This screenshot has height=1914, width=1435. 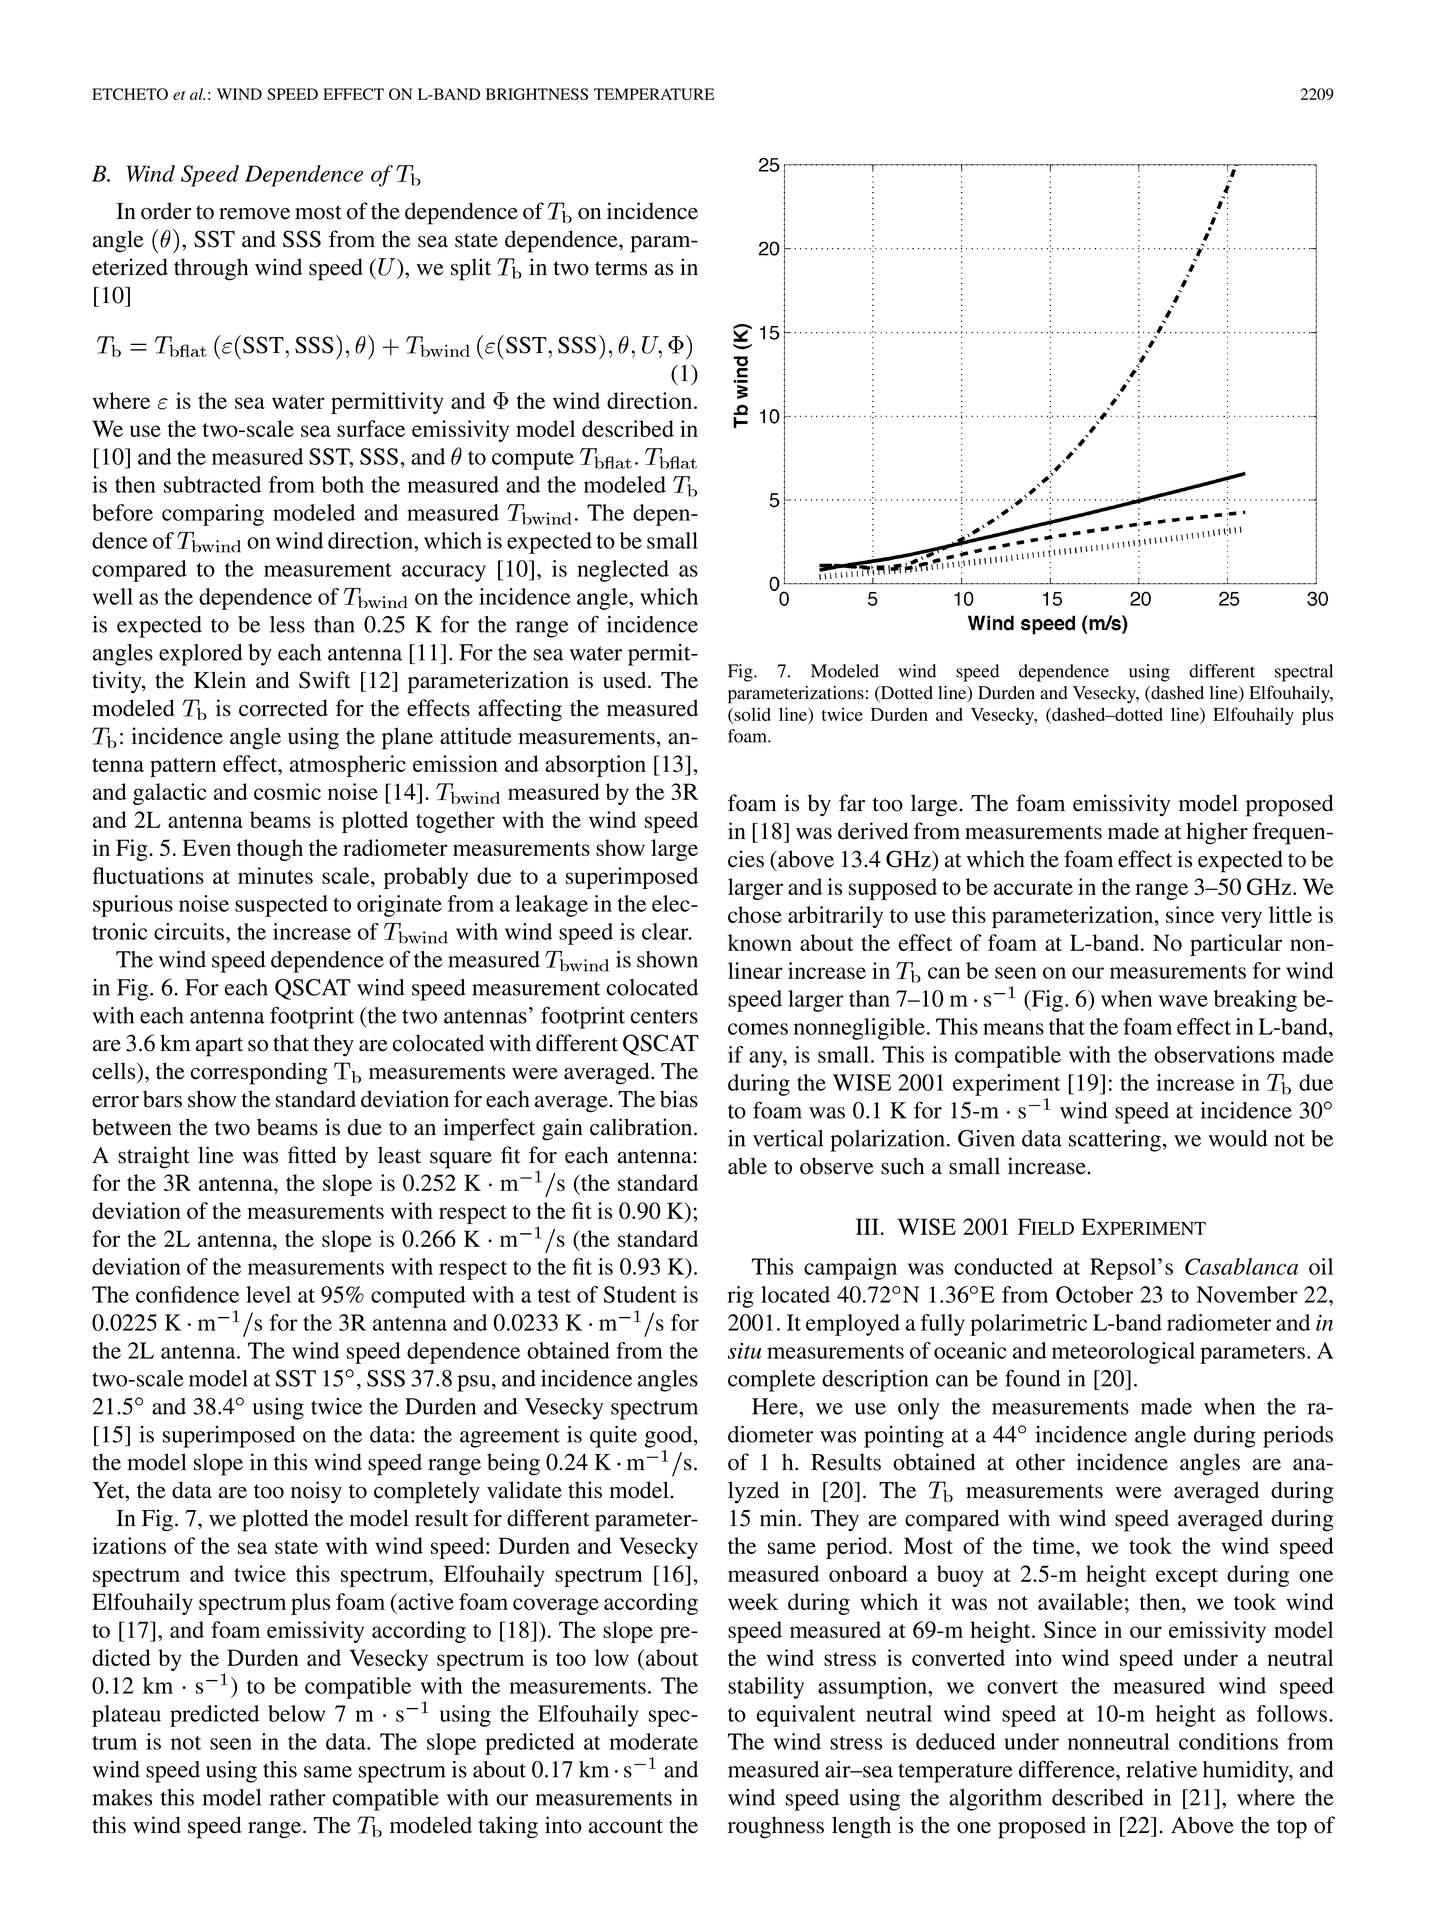 What do you see at coordinates (537, 94) in the screenshot?
I see `BRIGHTNESS` at bounding box center [537, 94].
